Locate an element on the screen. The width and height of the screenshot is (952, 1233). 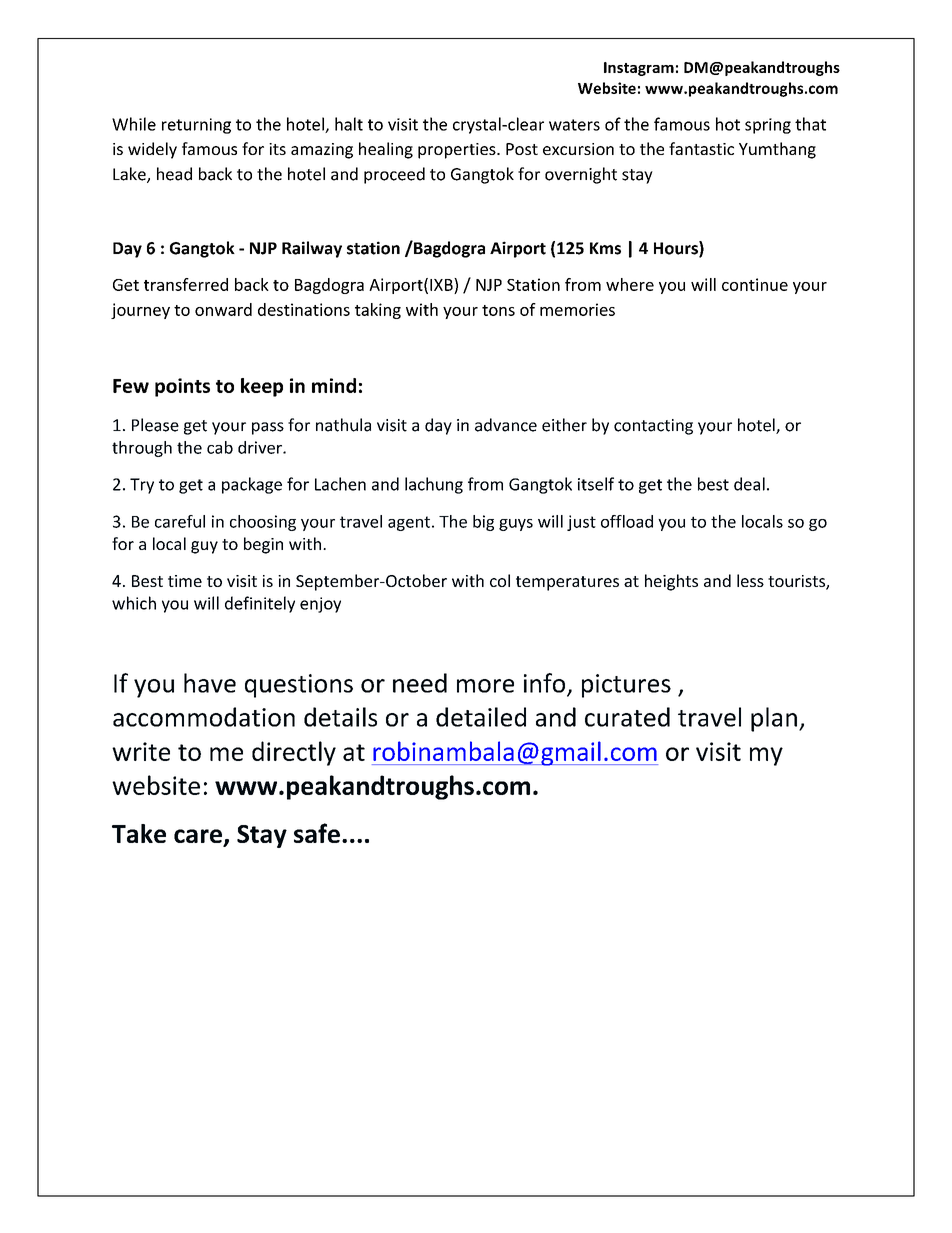
properties is located at coordinates (458, 151).
